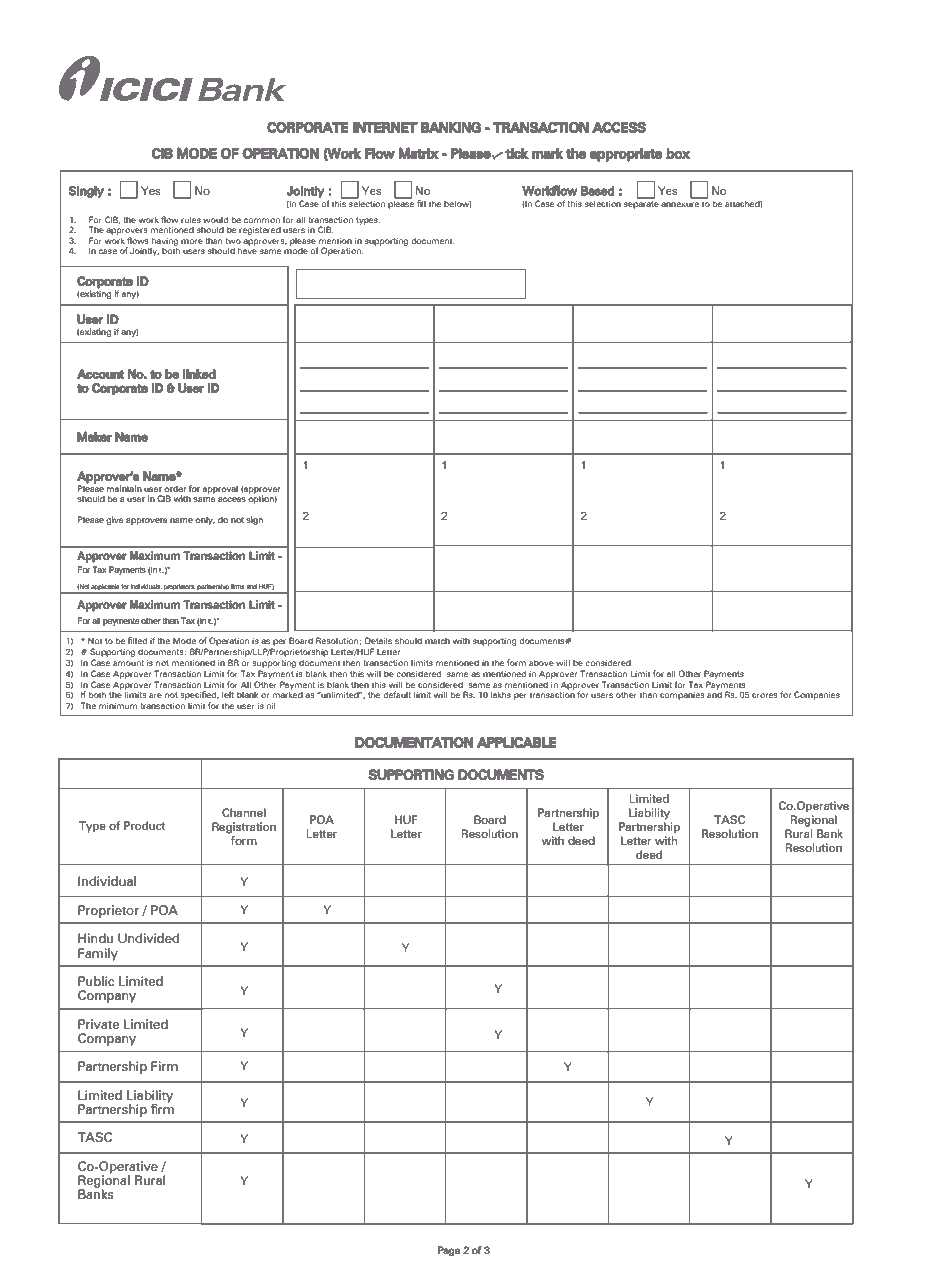  What do you see at coordinates (418, 153) in the document?
I see `Matrix` at bounding box center [418, 153].
